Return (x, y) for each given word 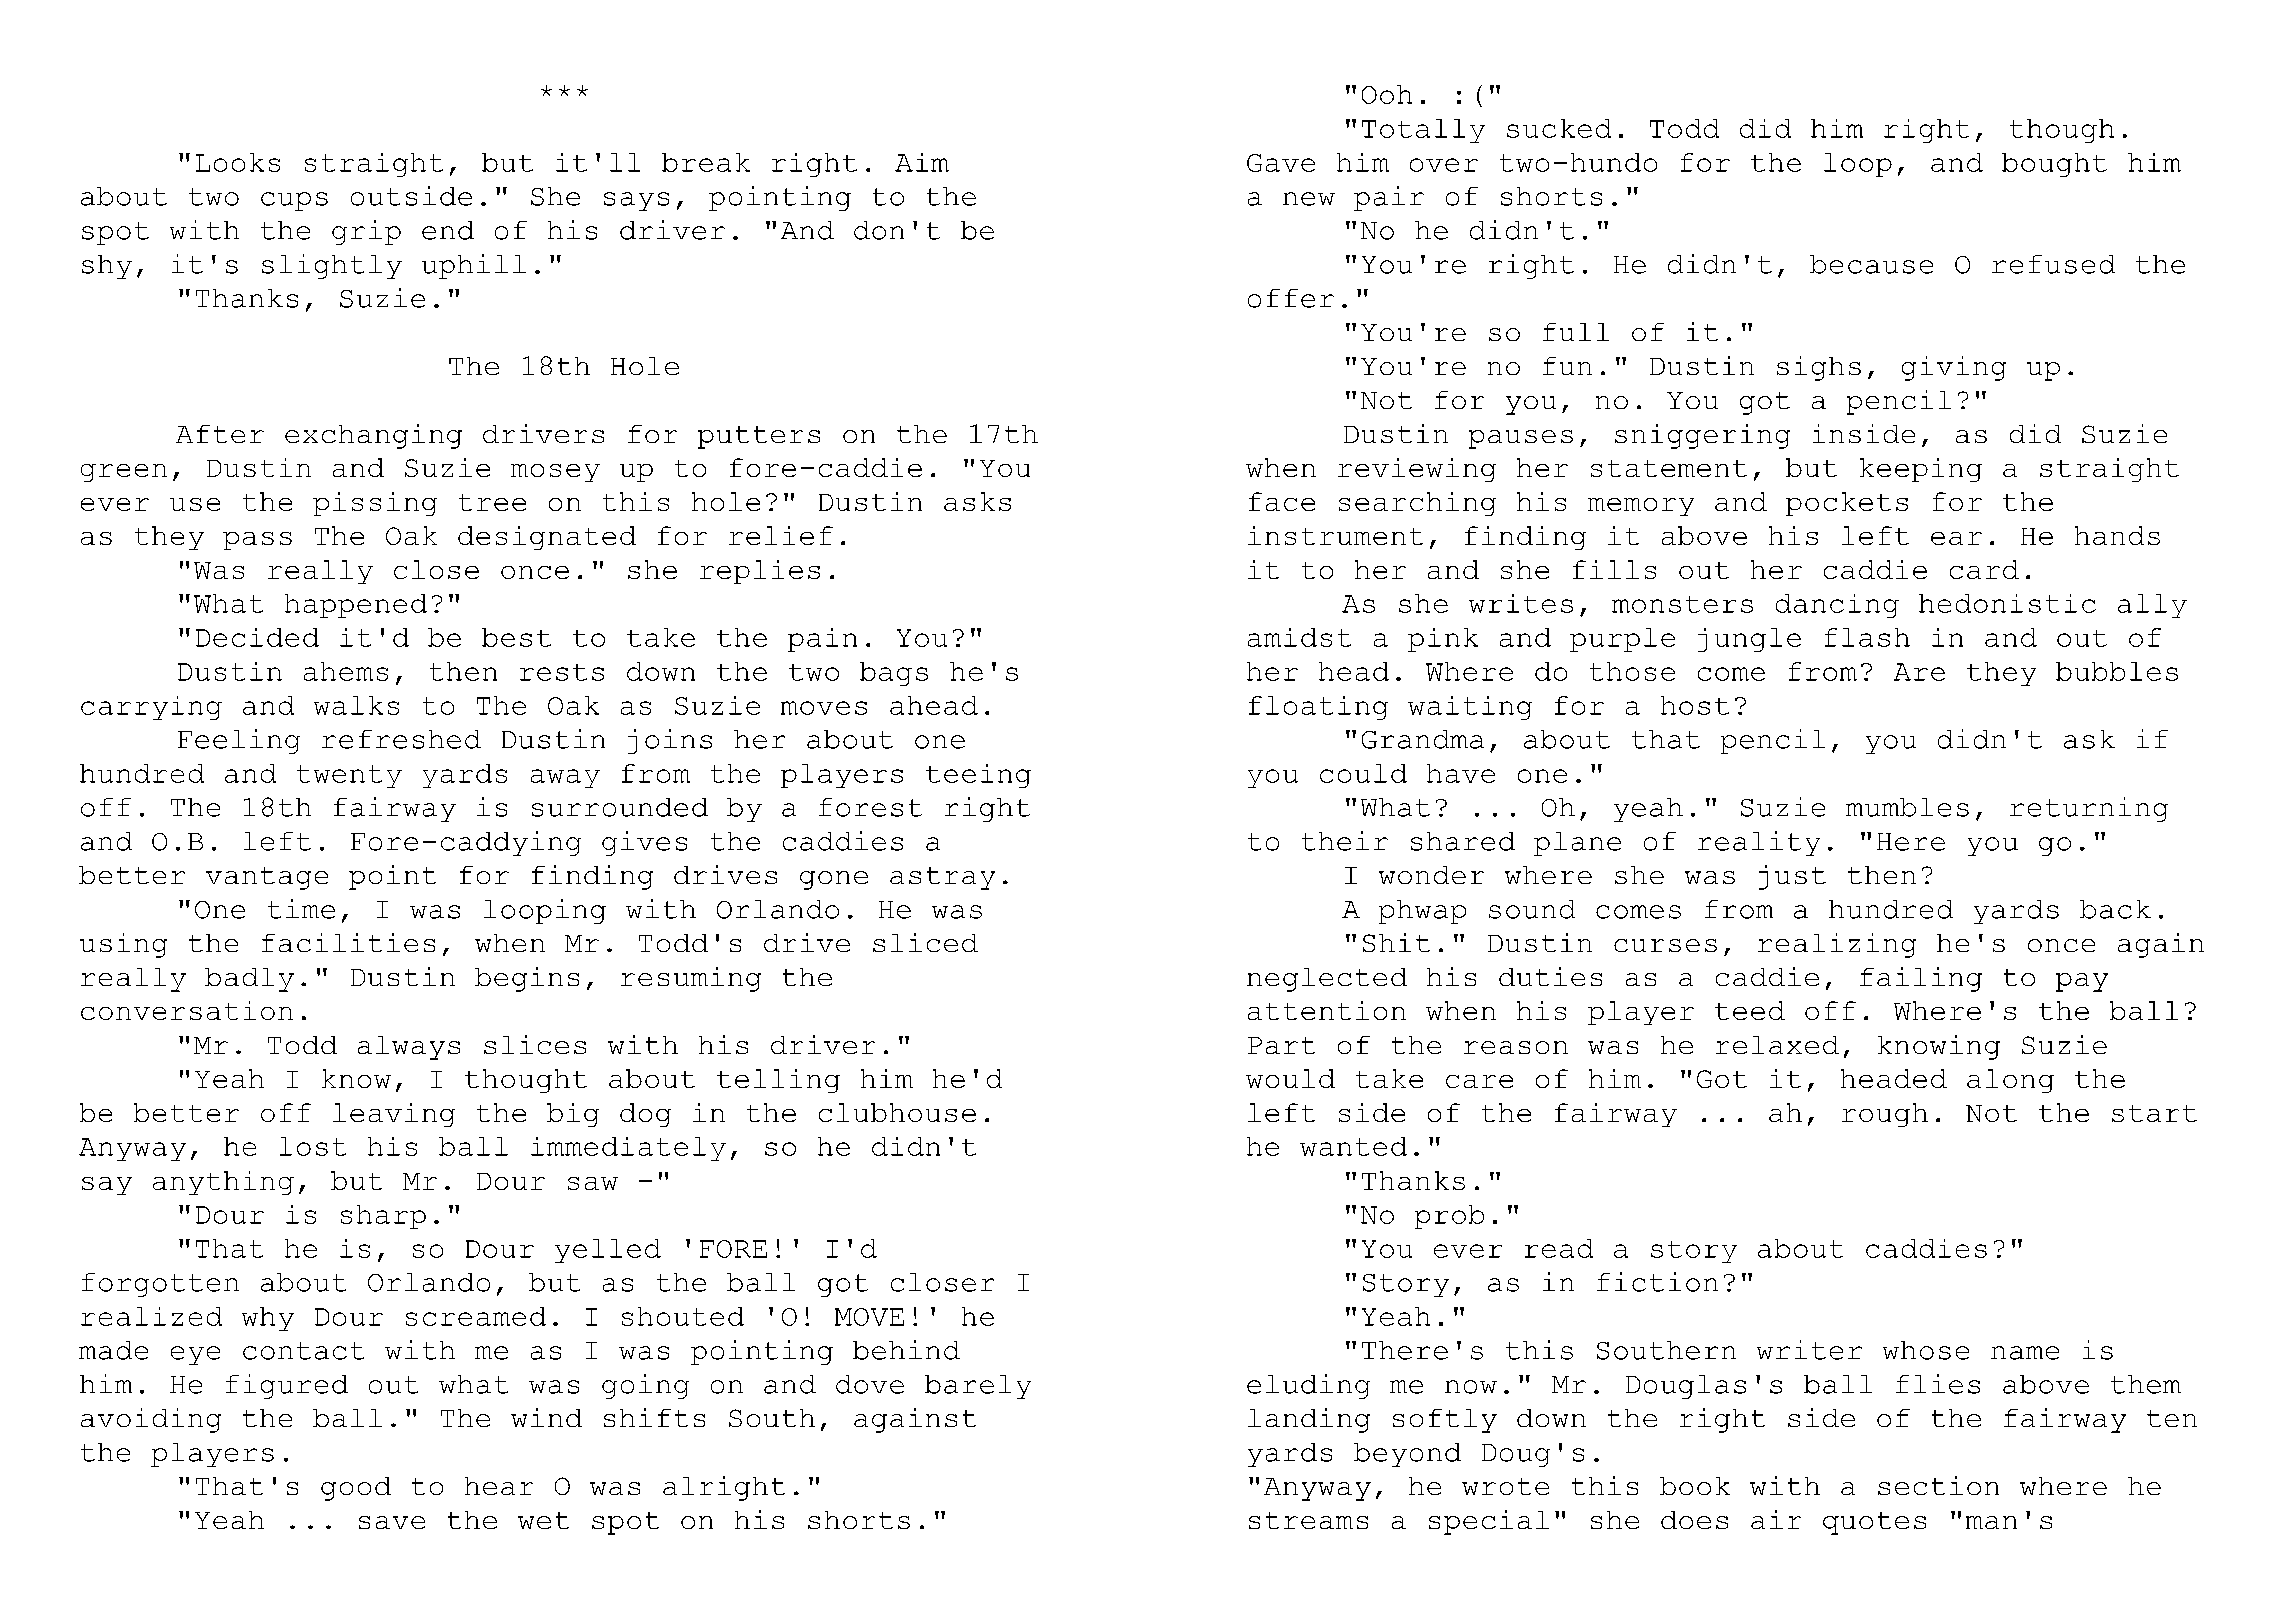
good (356, 1489)
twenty (349, 776)
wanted (1353, 1146)
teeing (978, 776)
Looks (238, 162)
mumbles (1907, 807)
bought (2054, 165)
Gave (1281, 163)
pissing (375, 504)
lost (313, 1146)
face (1282, 501)
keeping (1921, 470)
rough (1885, 1115)
